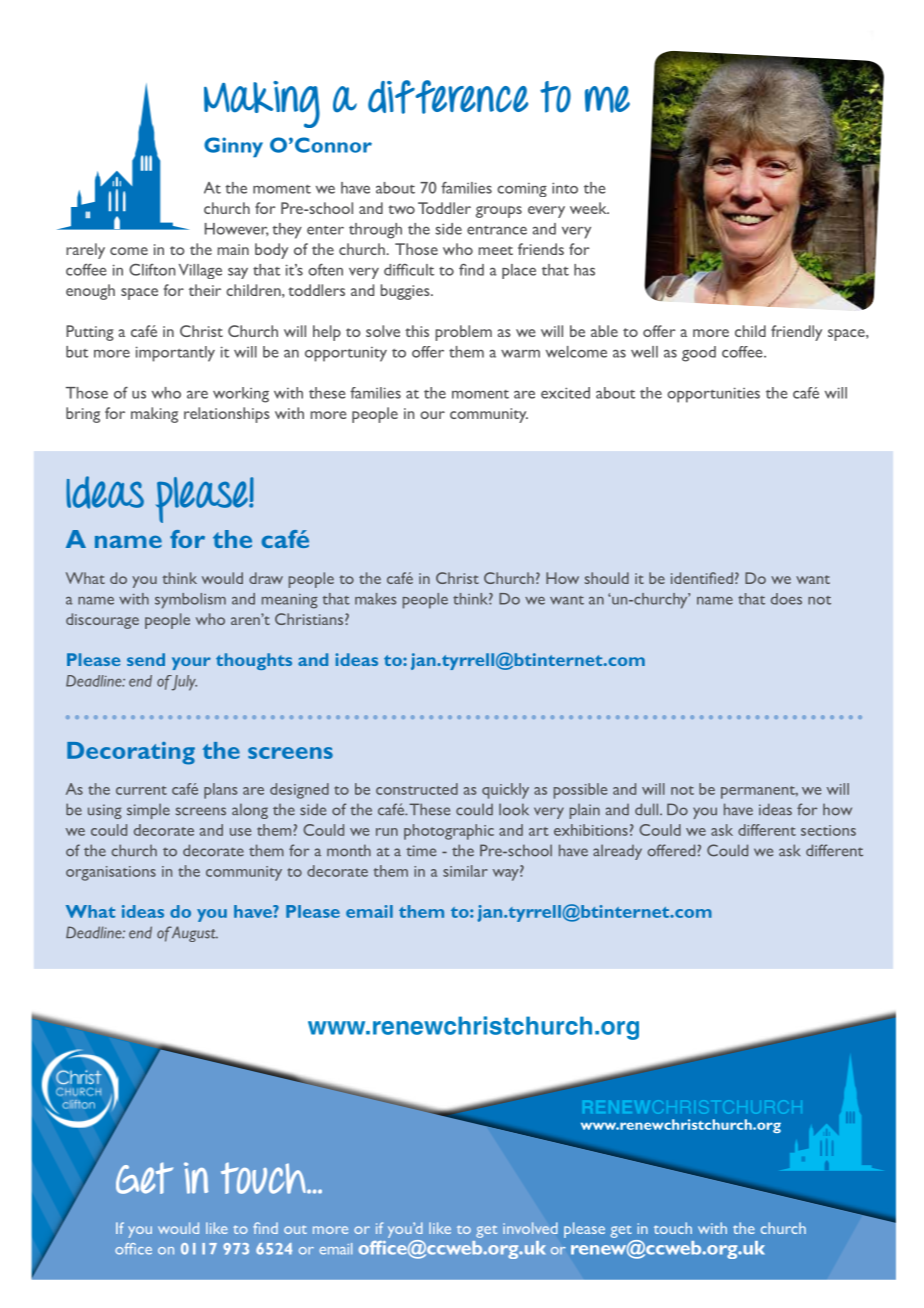 The width and height of the image is (924, 1308). Describe the element at coordinates (530, 1228) in the image. I see `involved` at that location.
